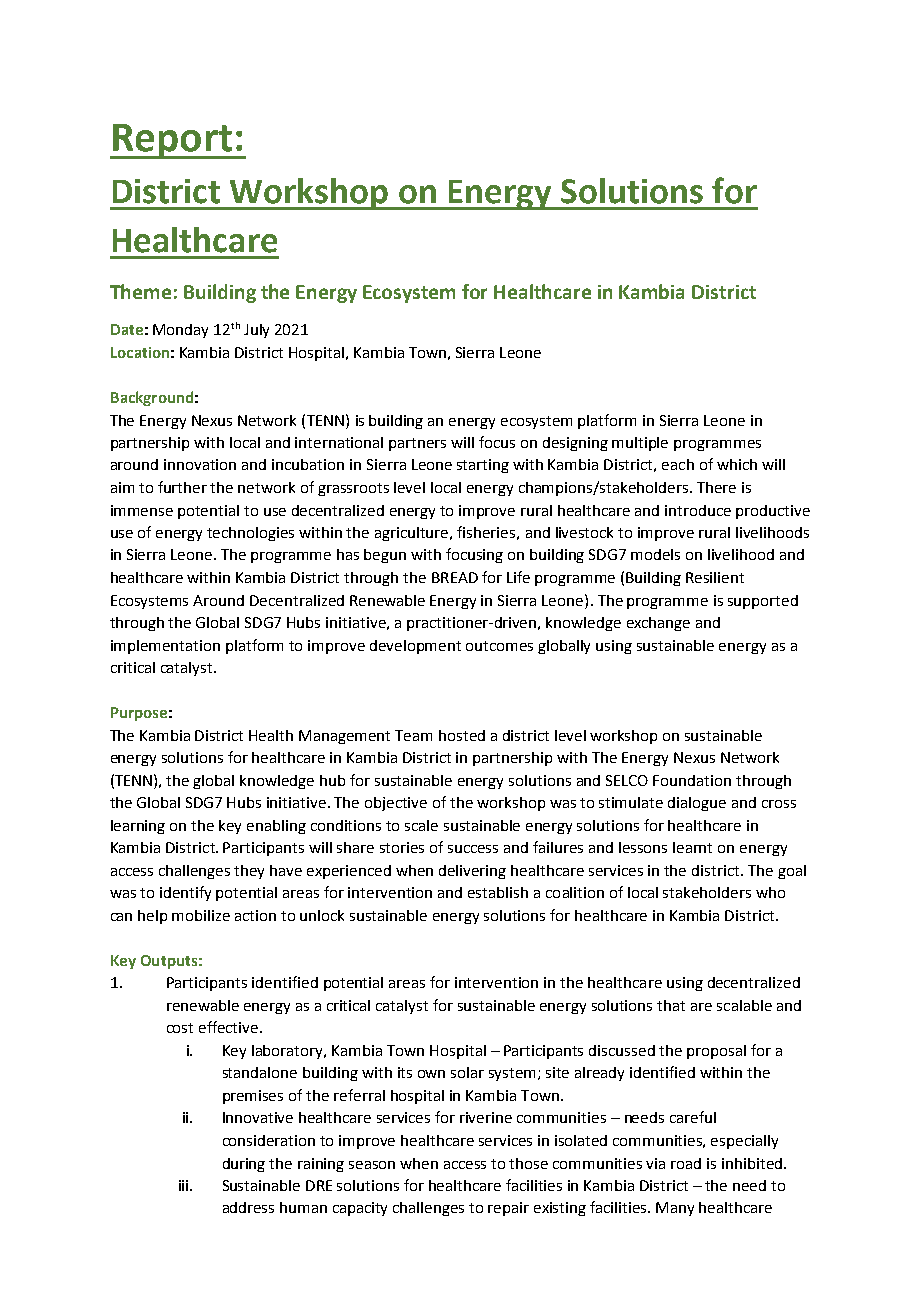  I want to click on cost, so click(180, 1028).
